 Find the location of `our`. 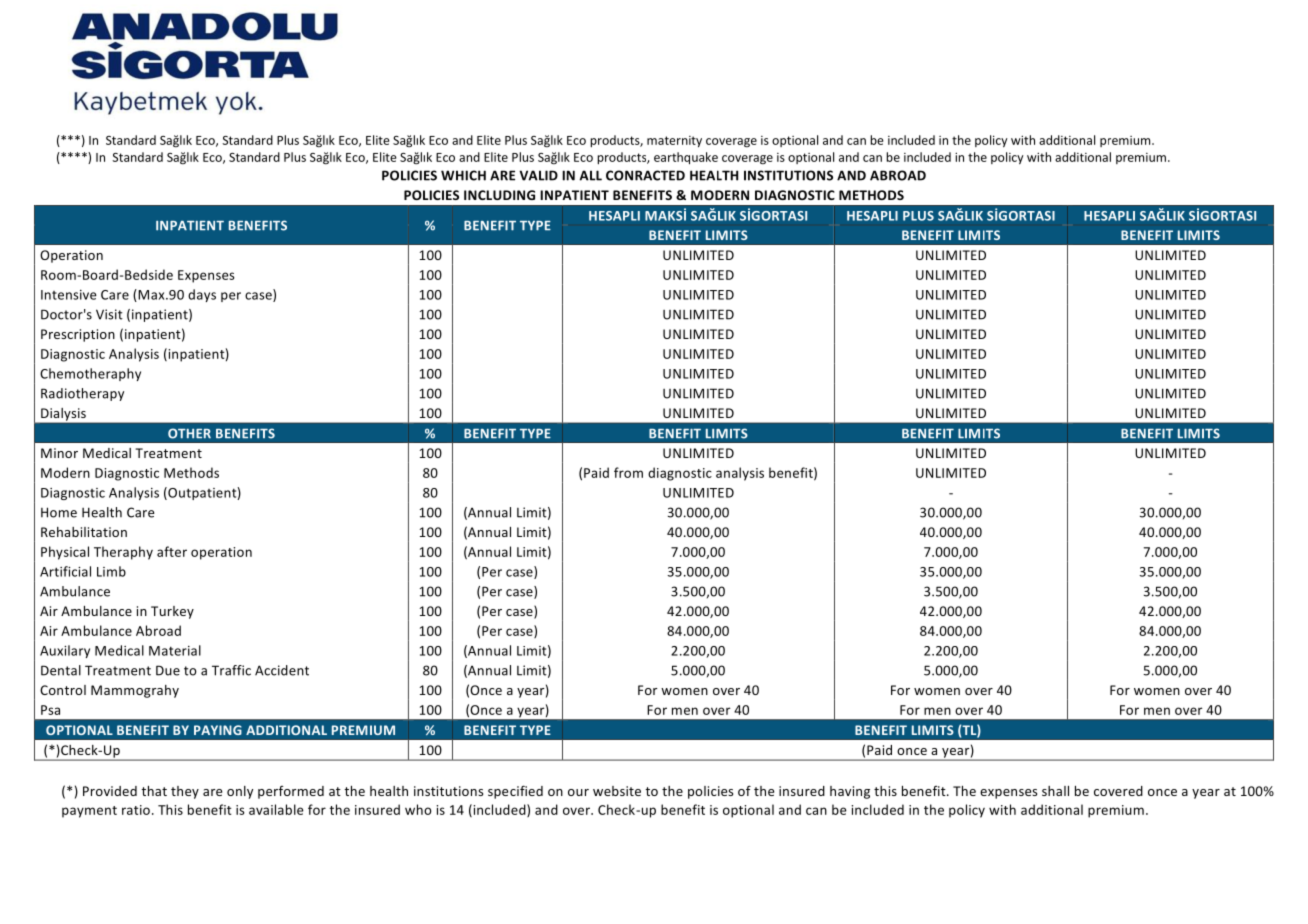

our is located at coordinates (578, 792).
